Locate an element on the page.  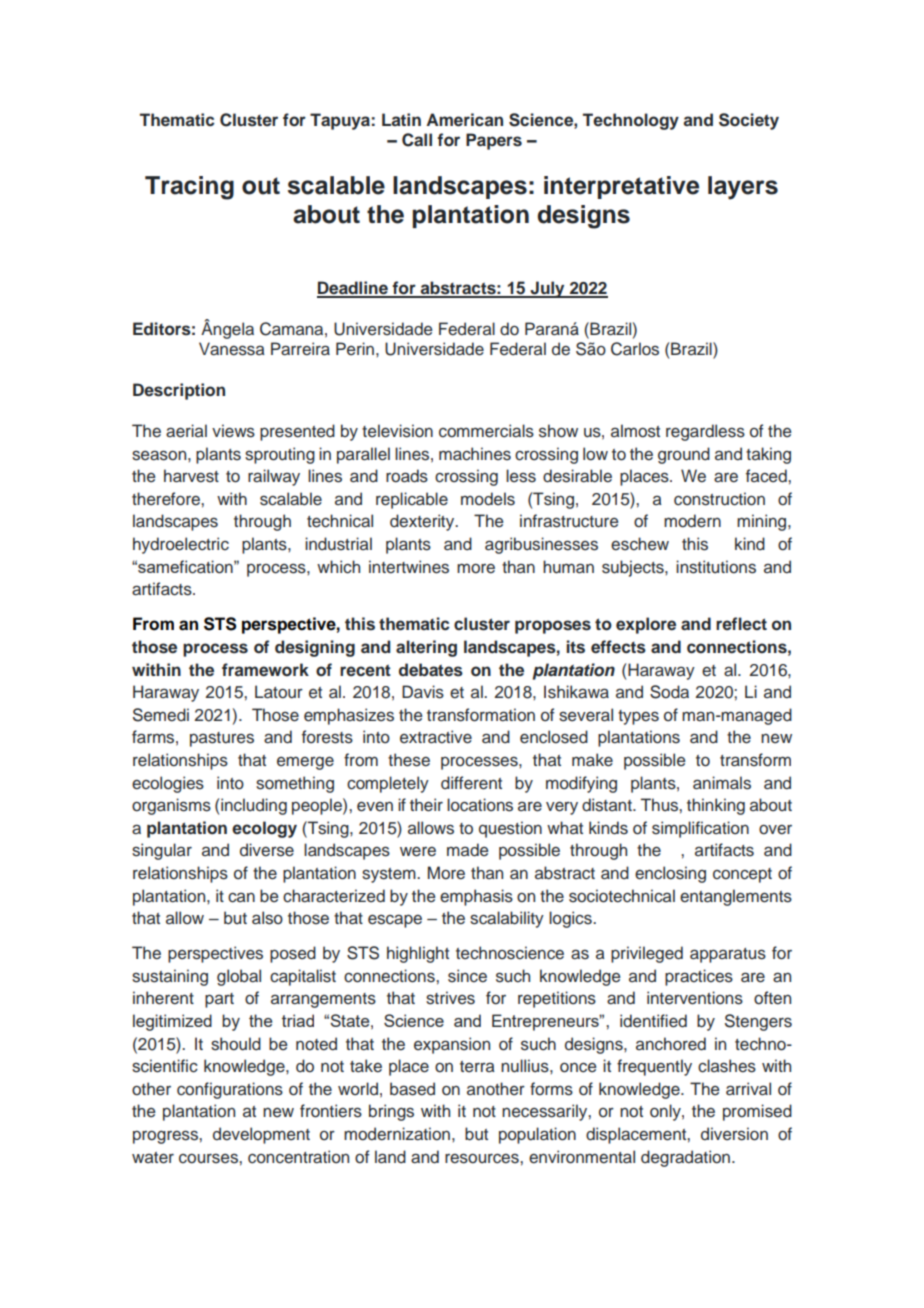
Tracing is located at coordinates (189, 188).
